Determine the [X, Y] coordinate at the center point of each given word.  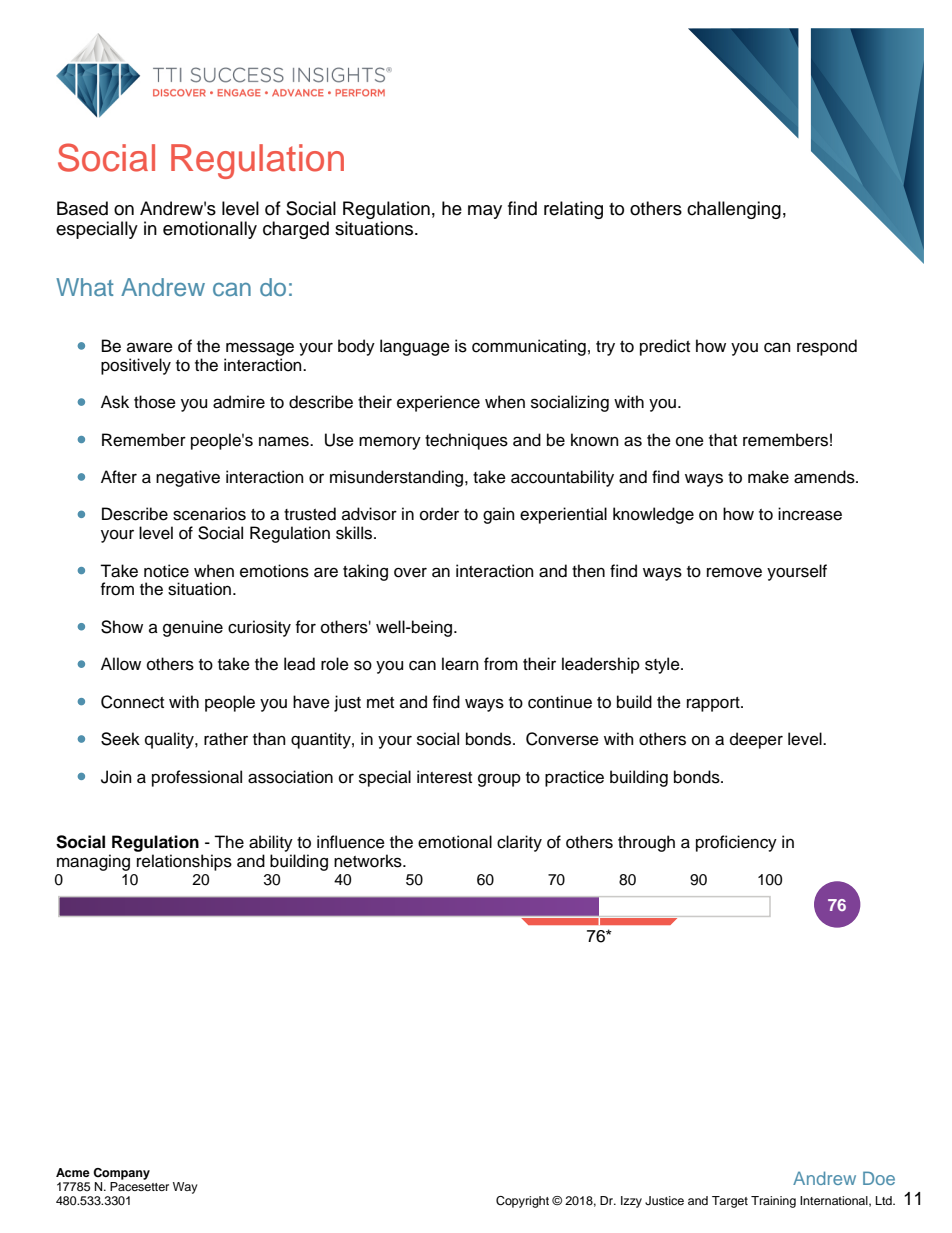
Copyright [522, 1202]
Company [121, 1174]
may [485, 212]
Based [82, 208]
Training [773, 1202]
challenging [734, 210]
